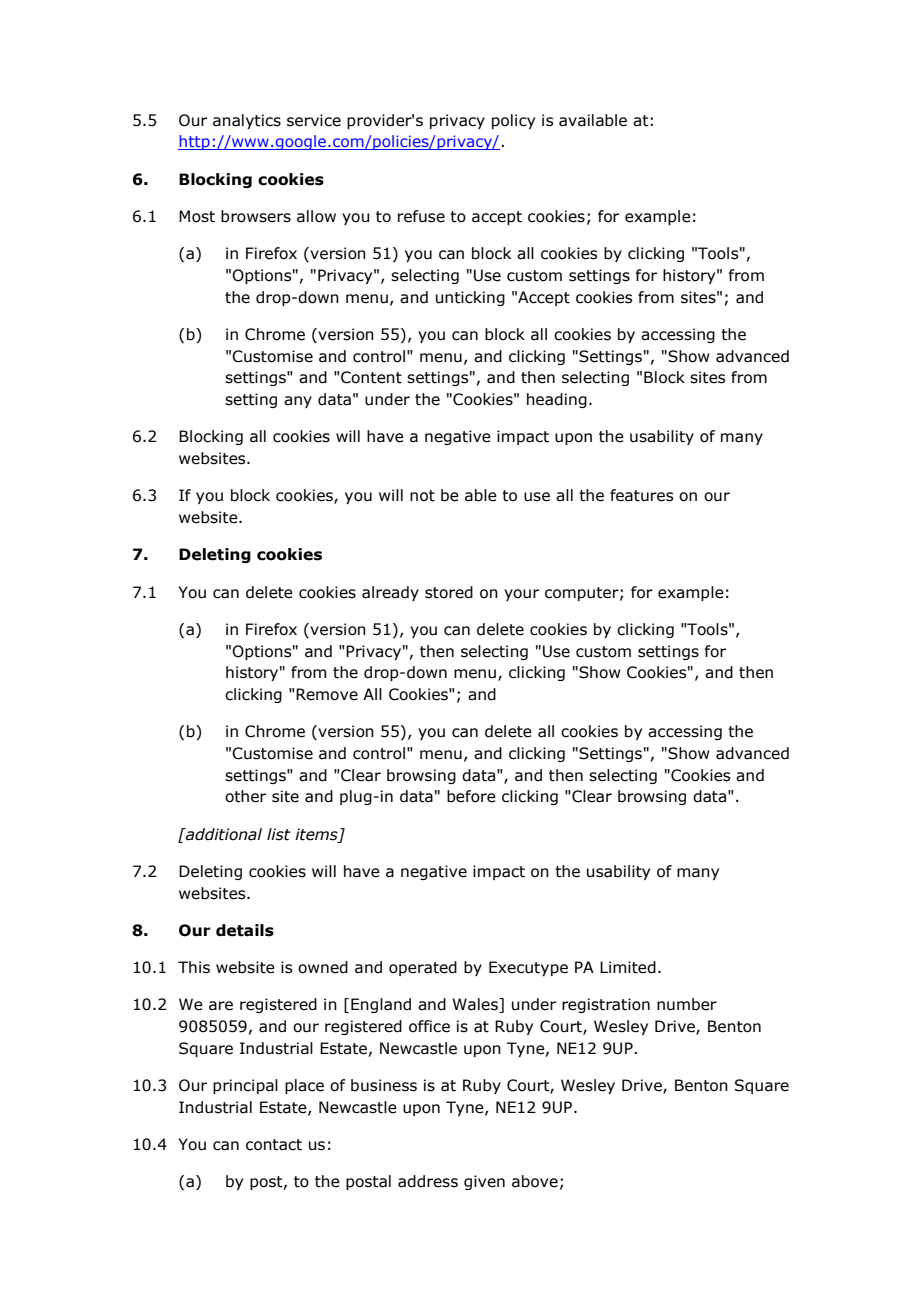 The height and width of the document is (1308, 924). What do you see at coordinates (421, 216) in the document?
I see `refuse` at bounding box center [421, 216].
